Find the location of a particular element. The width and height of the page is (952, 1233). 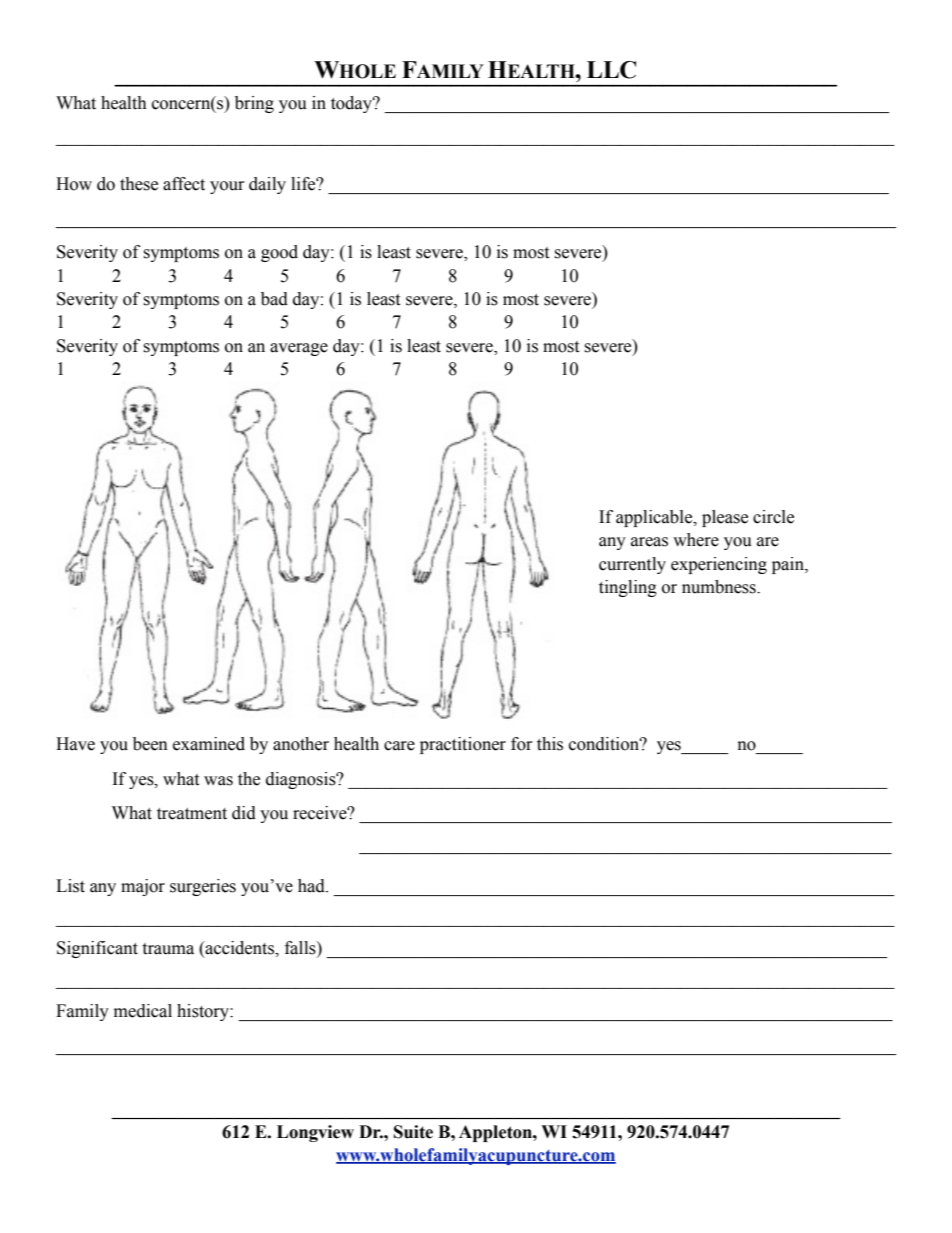

care is located at coordinates (399, 746).
